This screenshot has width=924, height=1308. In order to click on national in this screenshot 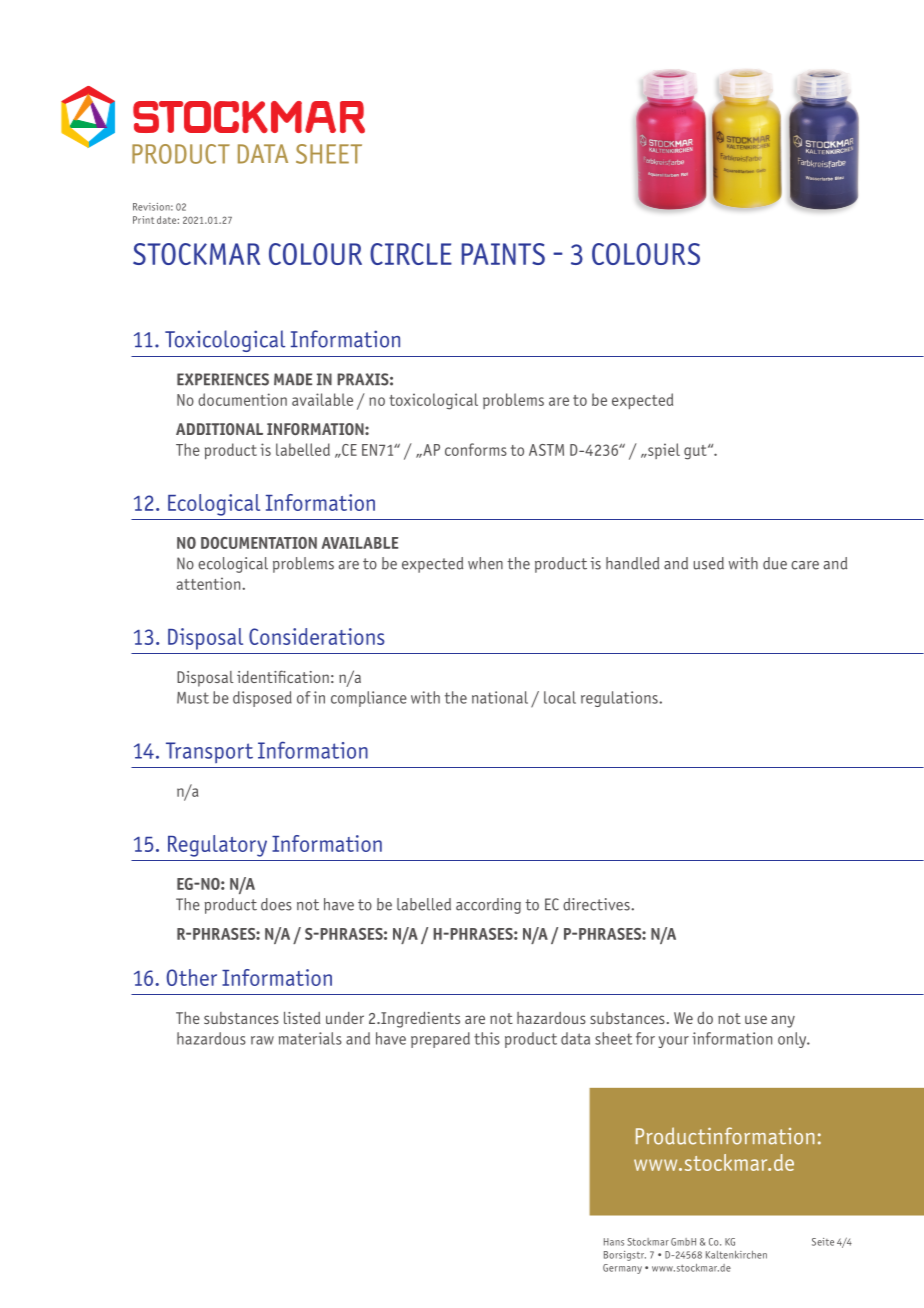, I will do `click(500, 697)`.
